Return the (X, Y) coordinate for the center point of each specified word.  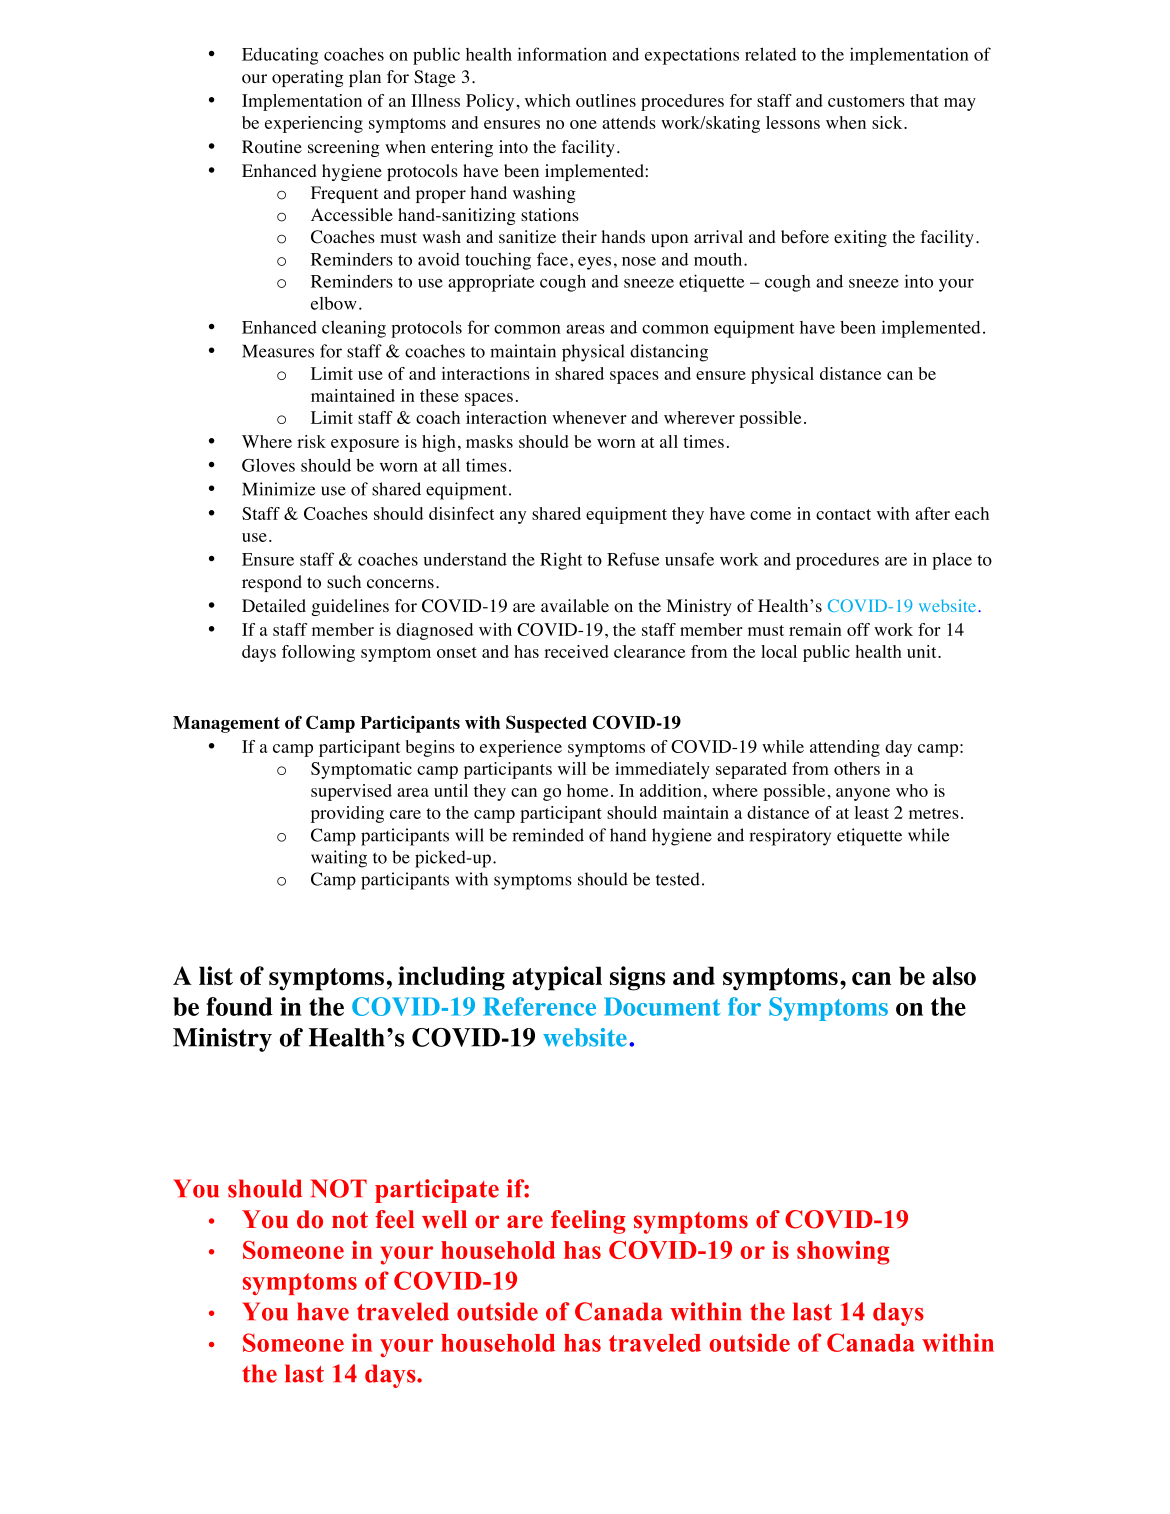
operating (308, 78)
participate (437, 1191)
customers (866, 101)
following (318, 653)
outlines (606, 100)
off (858, 629)
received (576, 651)
